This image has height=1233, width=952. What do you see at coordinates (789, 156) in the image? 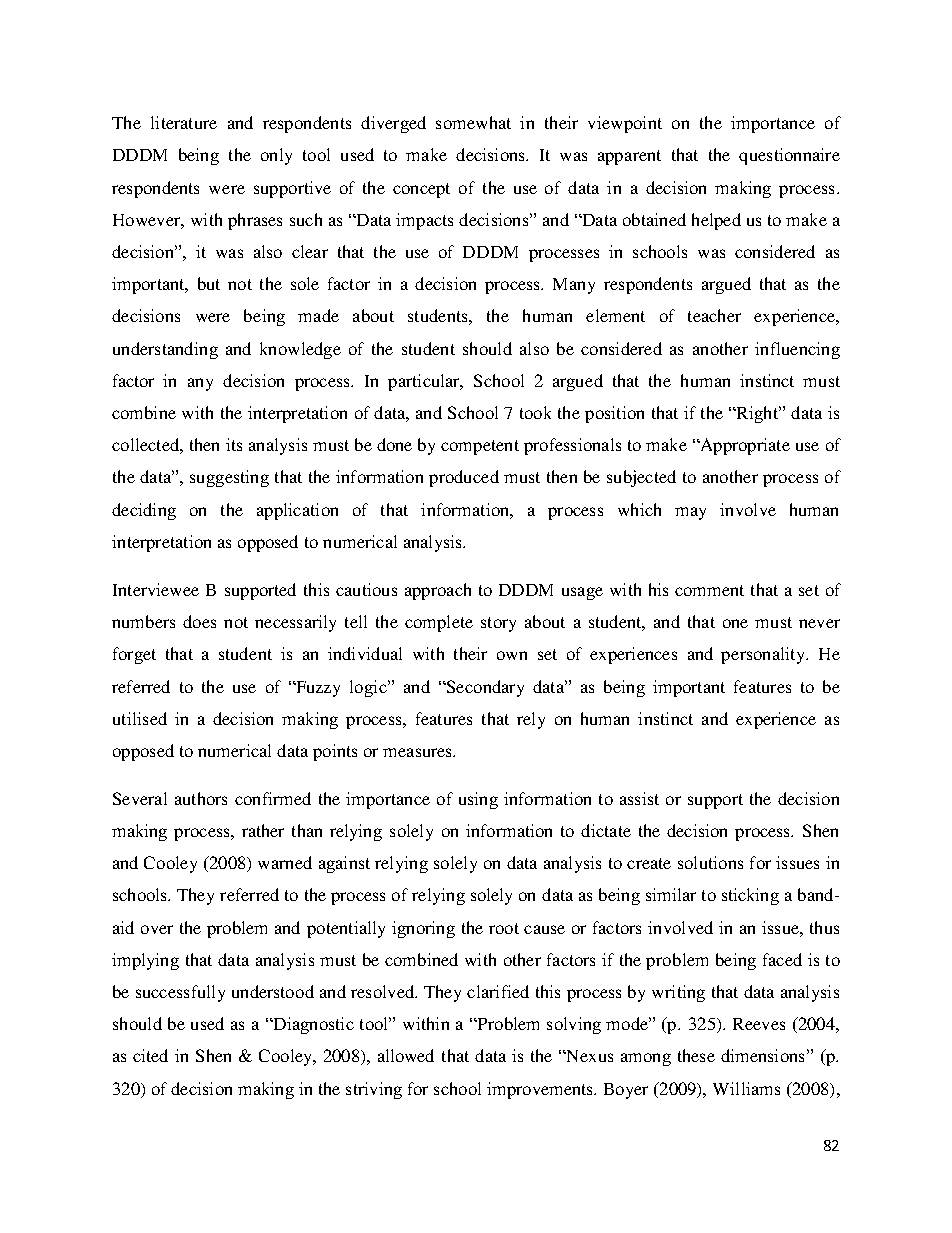
I see `questionnaire` at bounding box center [789, 156].
